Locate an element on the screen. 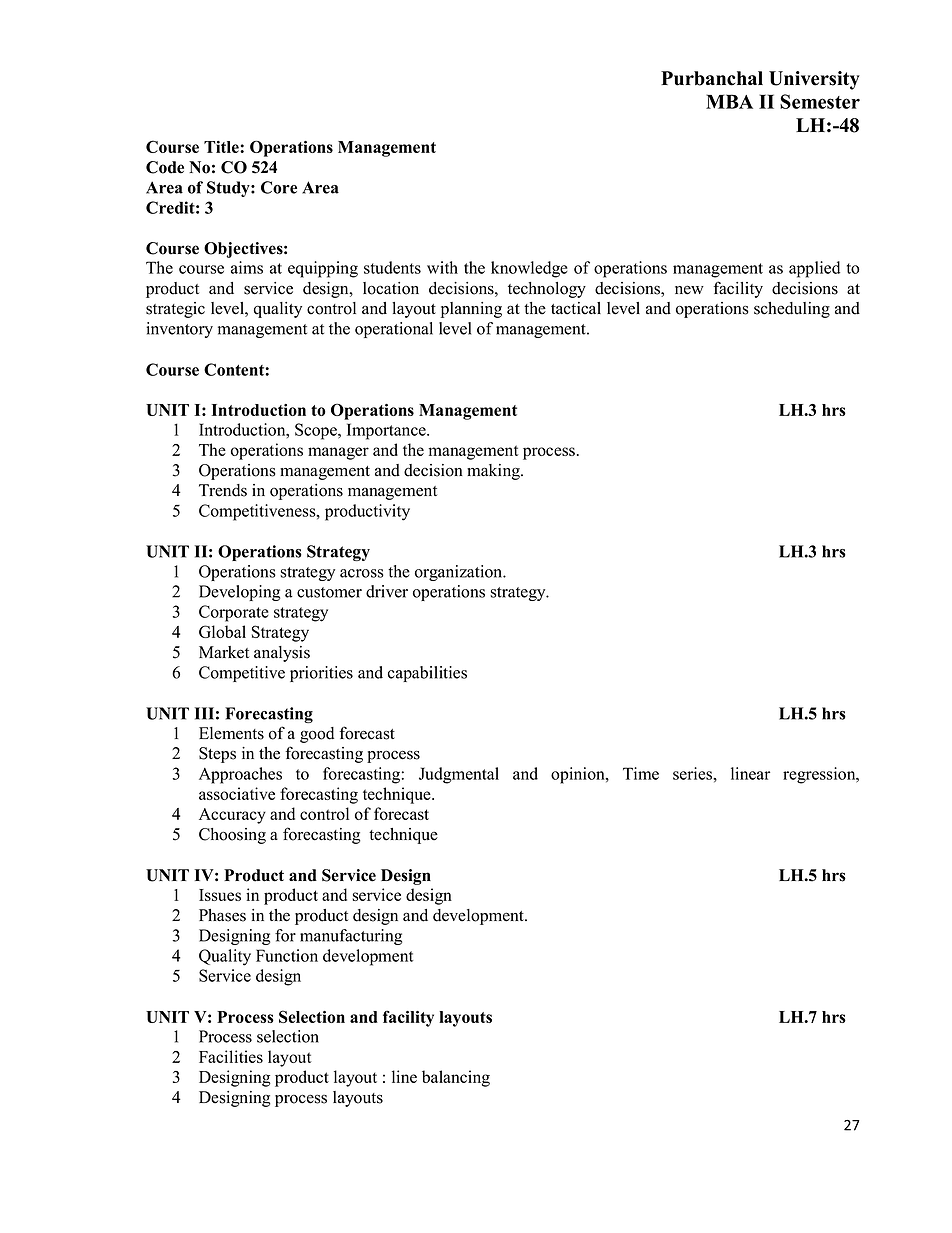 This screenshot has width=952, height=1233. Title is located at coordinates (222, 147).
